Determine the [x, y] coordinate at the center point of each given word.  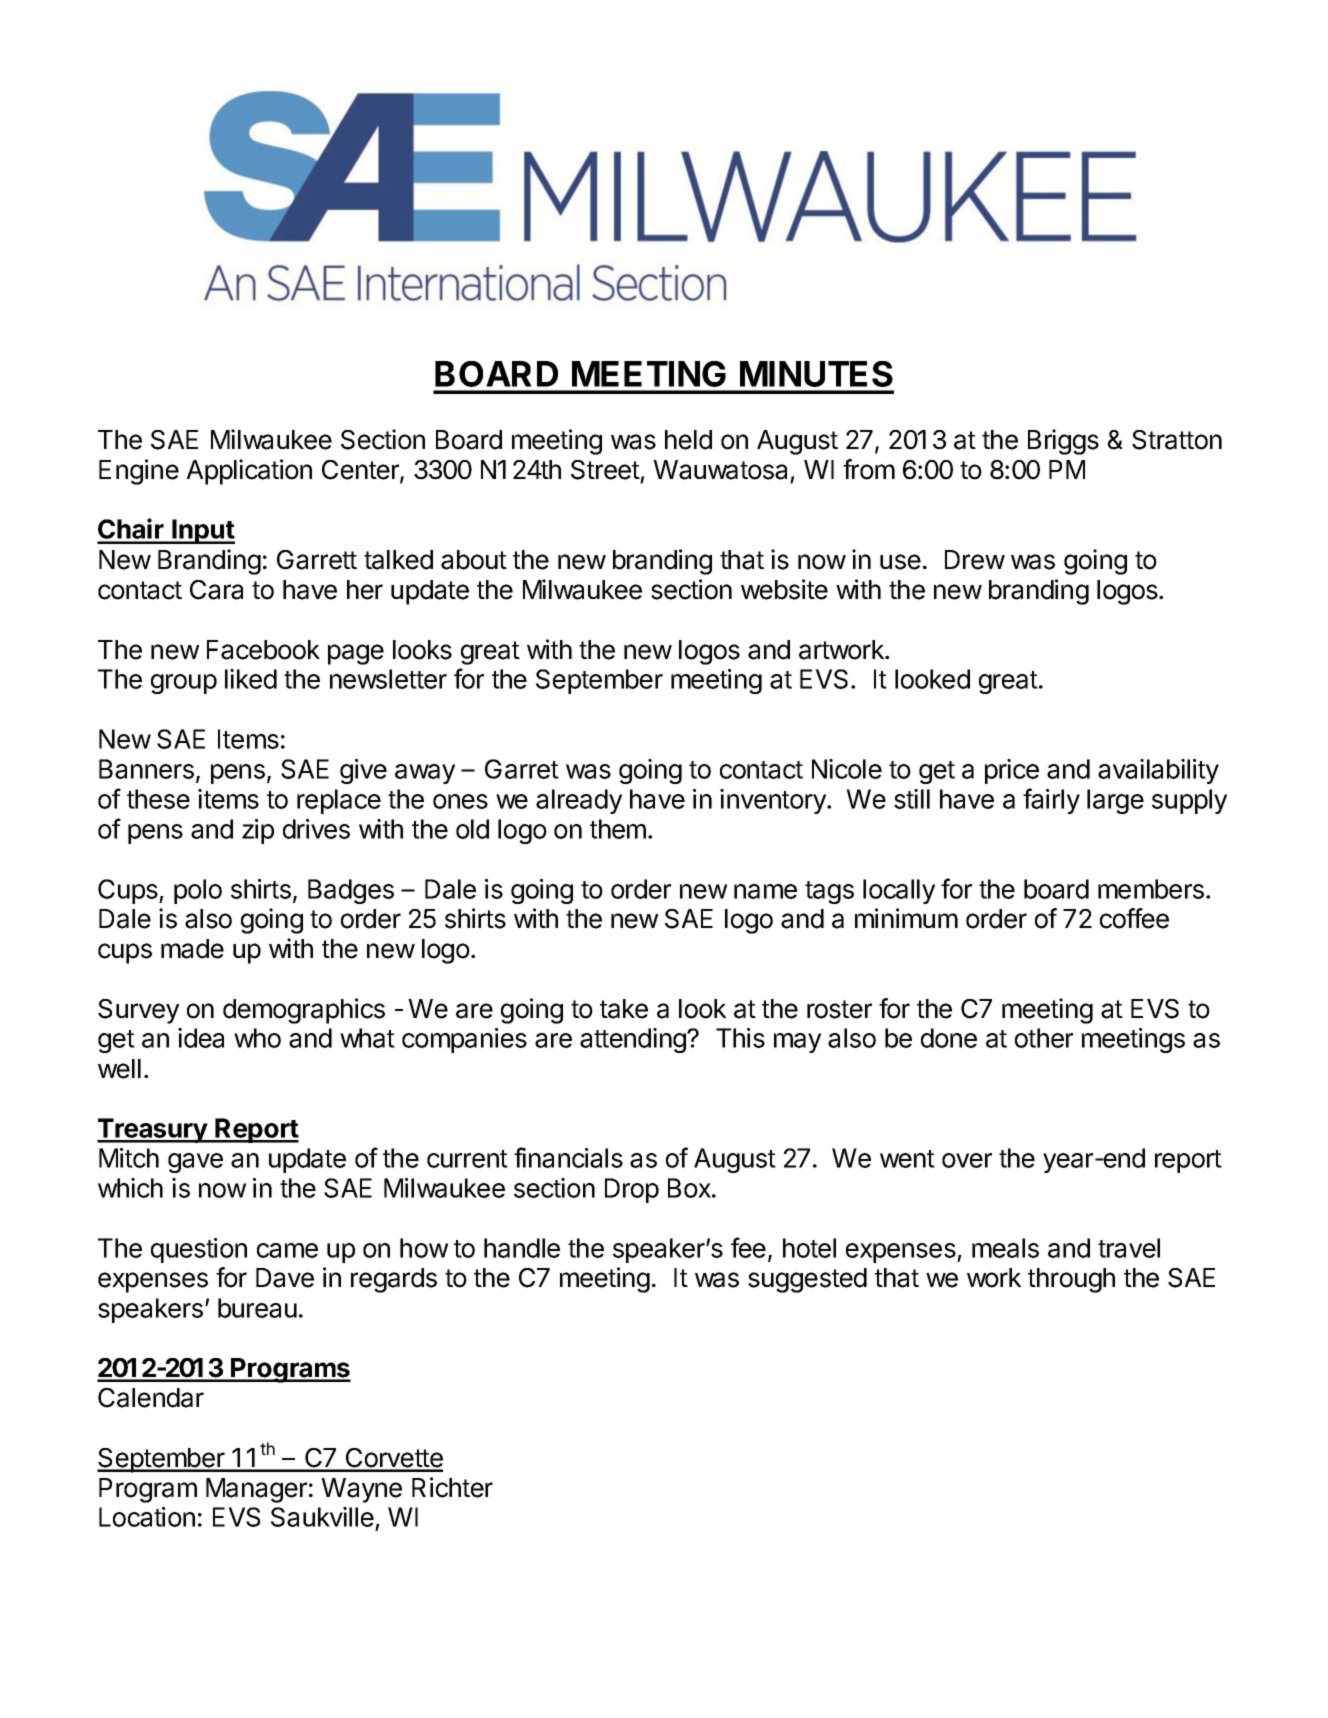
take [624, 1009]
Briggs [1063, 442]
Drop [632, 1190]
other [1044, 1038]
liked [251, 679]
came [287, 1250]
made [192, 949]
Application [249, 472]
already [579, 801]
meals [1005, 1248]
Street [605, 470]
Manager [256, 1490]
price [1012, 771]
